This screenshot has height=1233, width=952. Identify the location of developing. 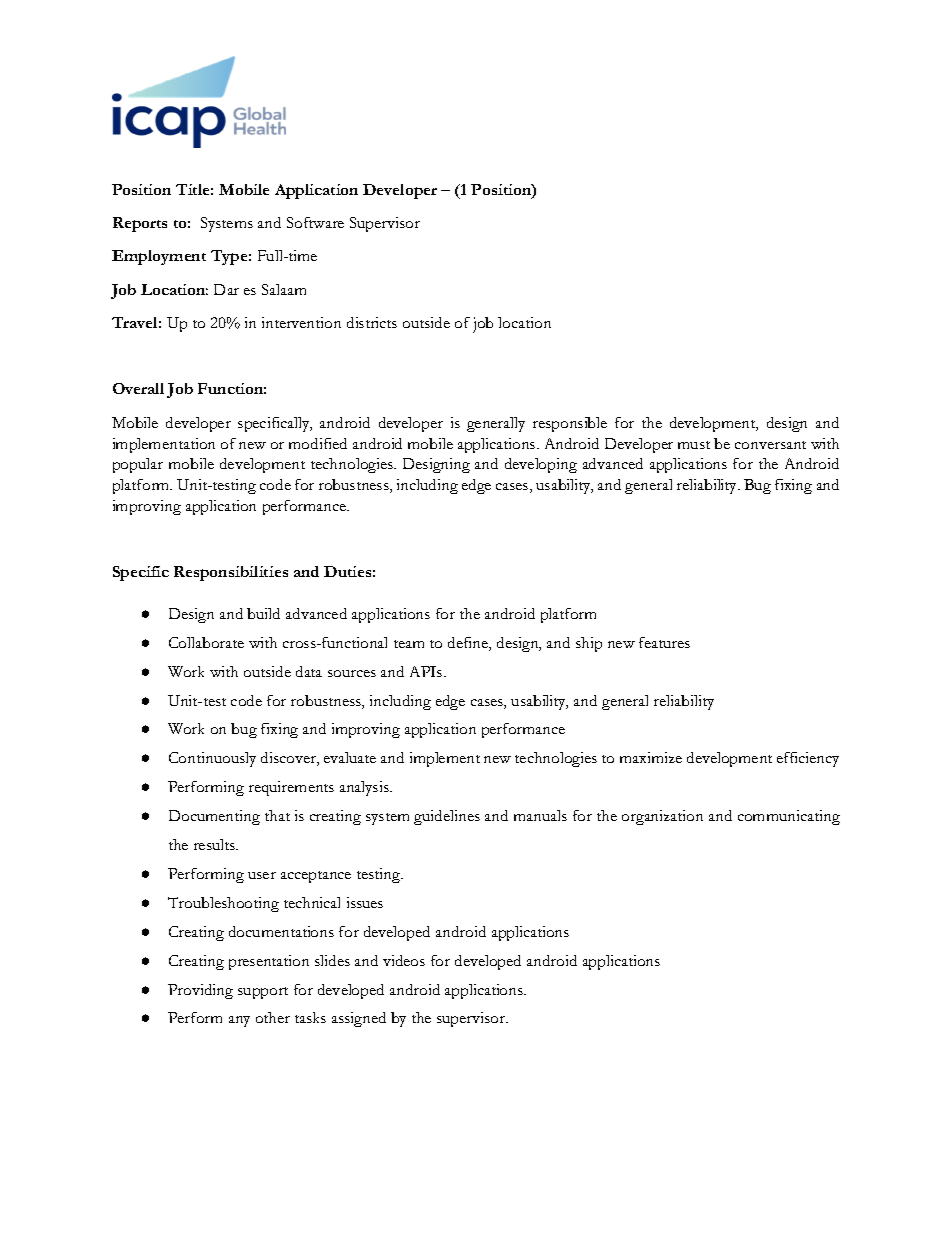
(541, 465).
